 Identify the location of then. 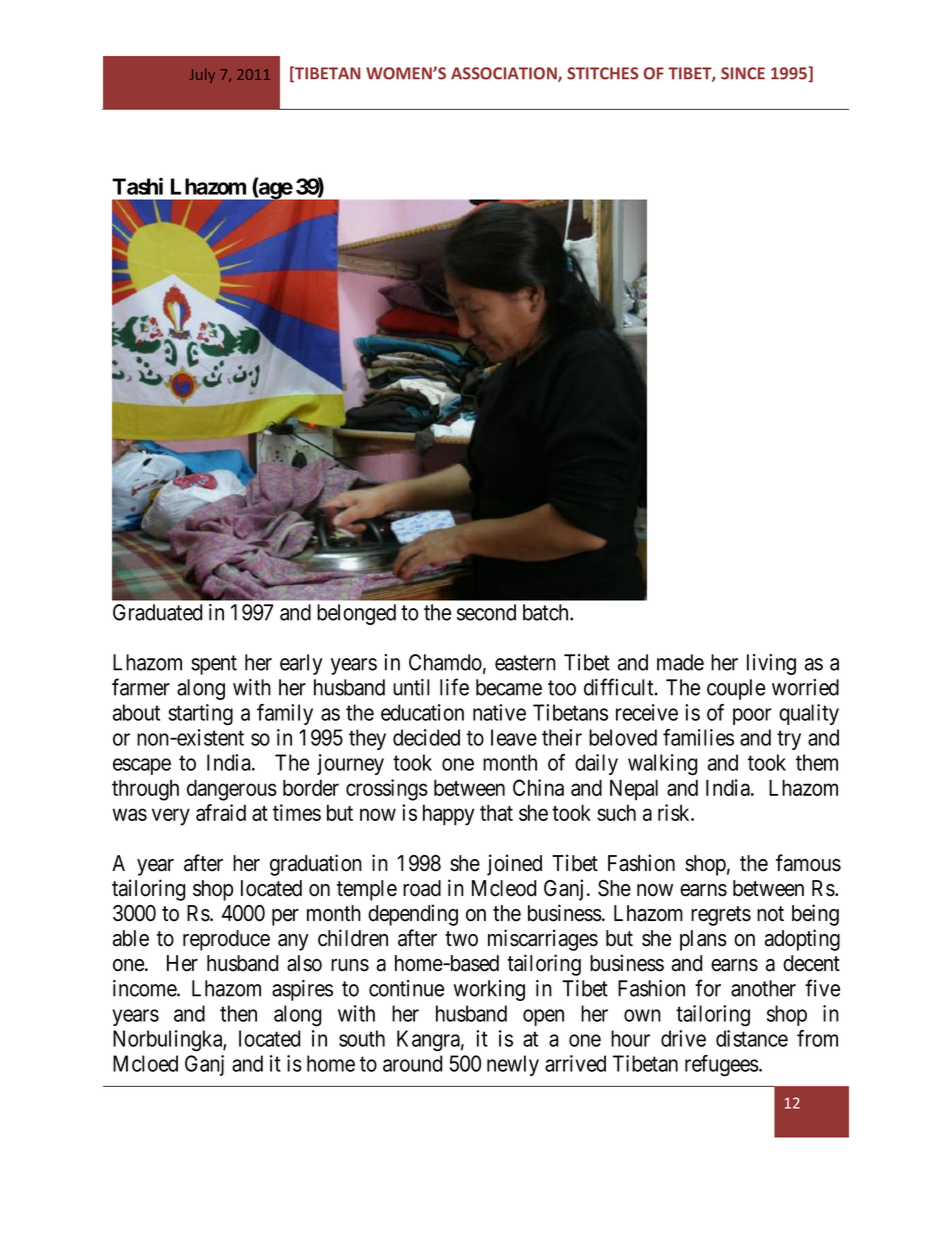
(238, 1013).
